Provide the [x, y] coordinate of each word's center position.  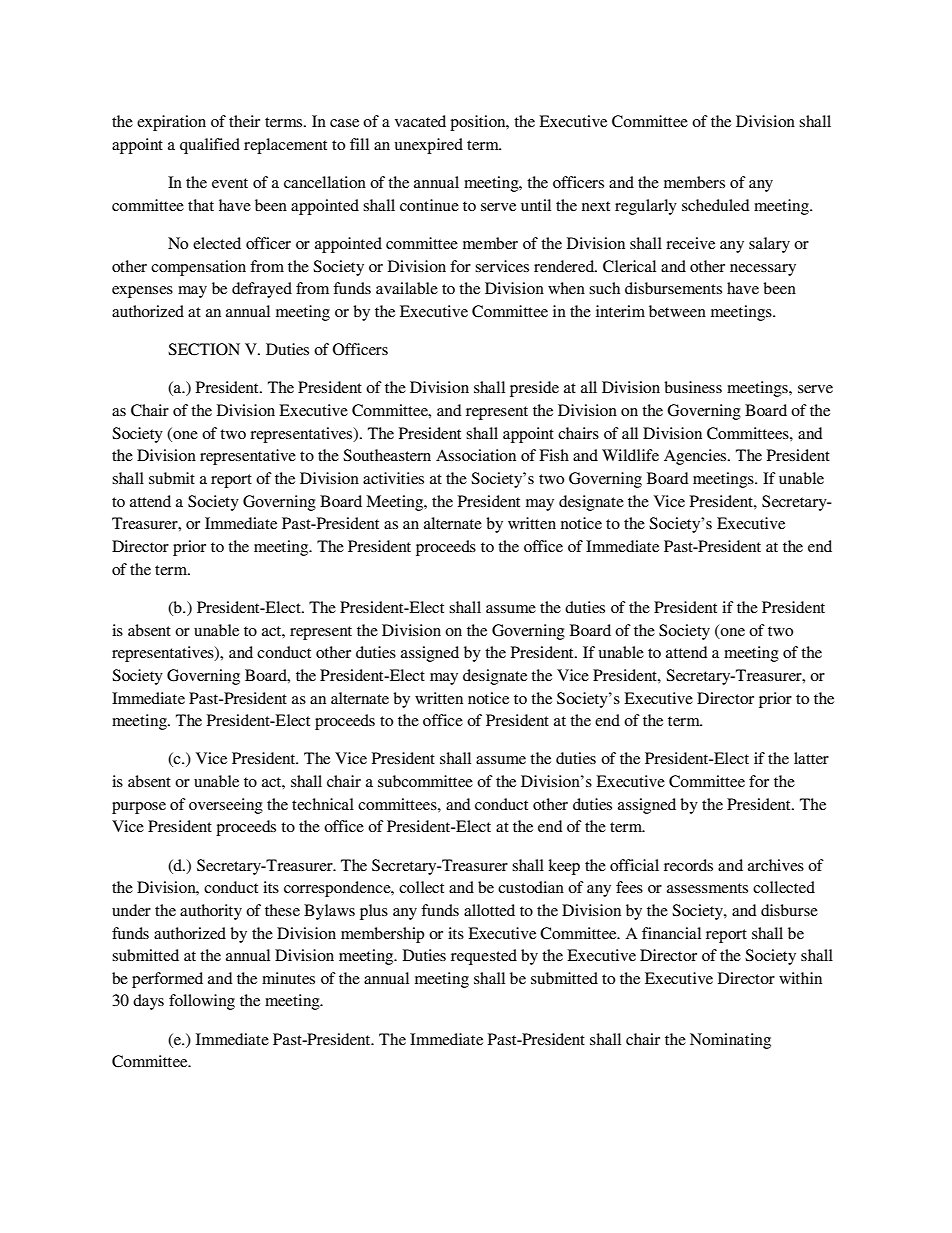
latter [811, 758]
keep [564, 867]
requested [484, 957]
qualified [210, 146]
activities [393, 478]
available [407, 288]
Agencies [696, 457]
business [693, 387]
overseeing [226, 806]
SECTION [204, 349]
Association [476, 455]
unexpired [429, 146]
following [202, 1002]
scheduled [716, 205]
